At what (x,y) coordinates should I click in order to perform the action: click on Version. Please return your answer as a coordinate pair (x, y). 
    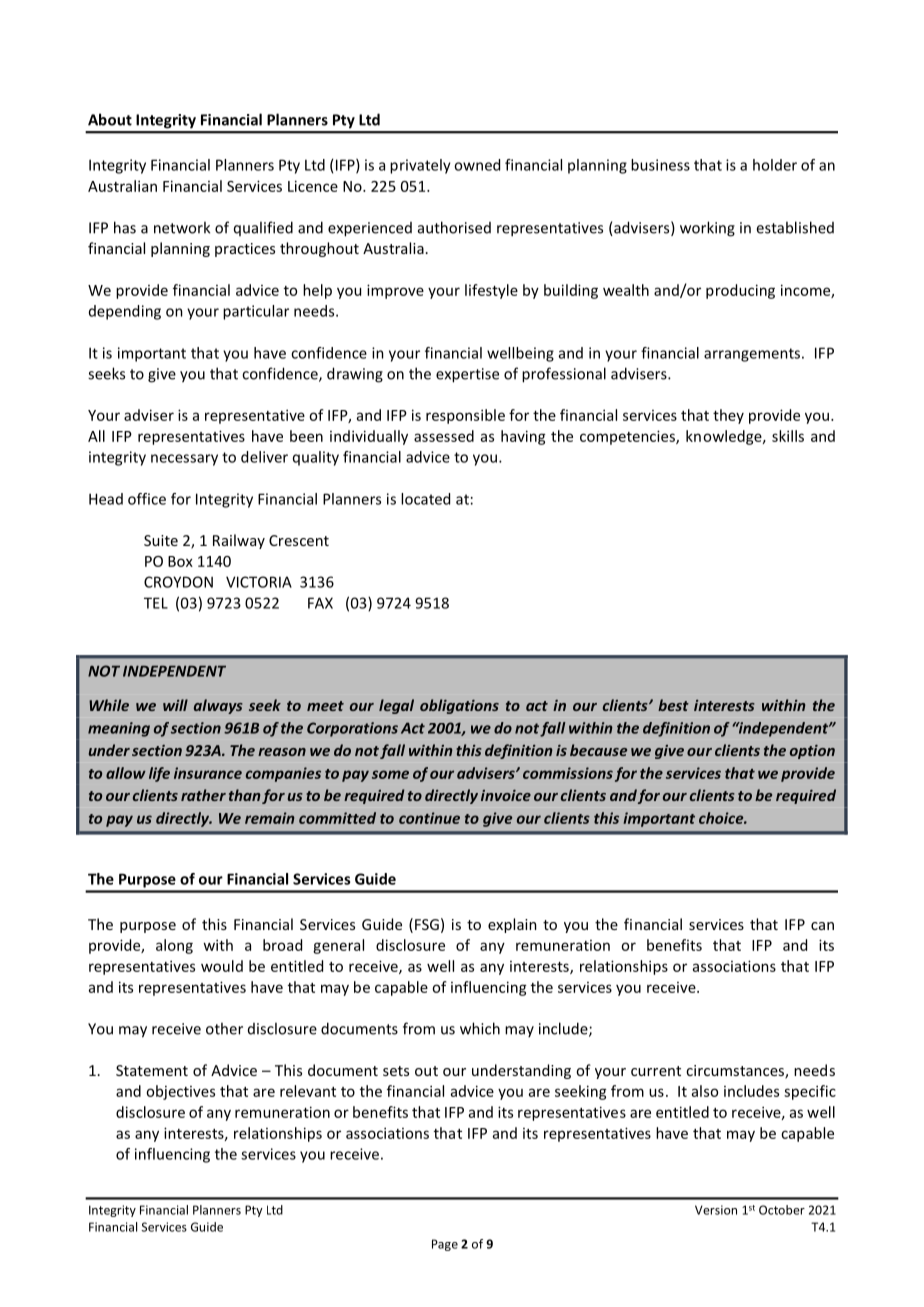
    Looking at the image, I should click on (716, 1210).
